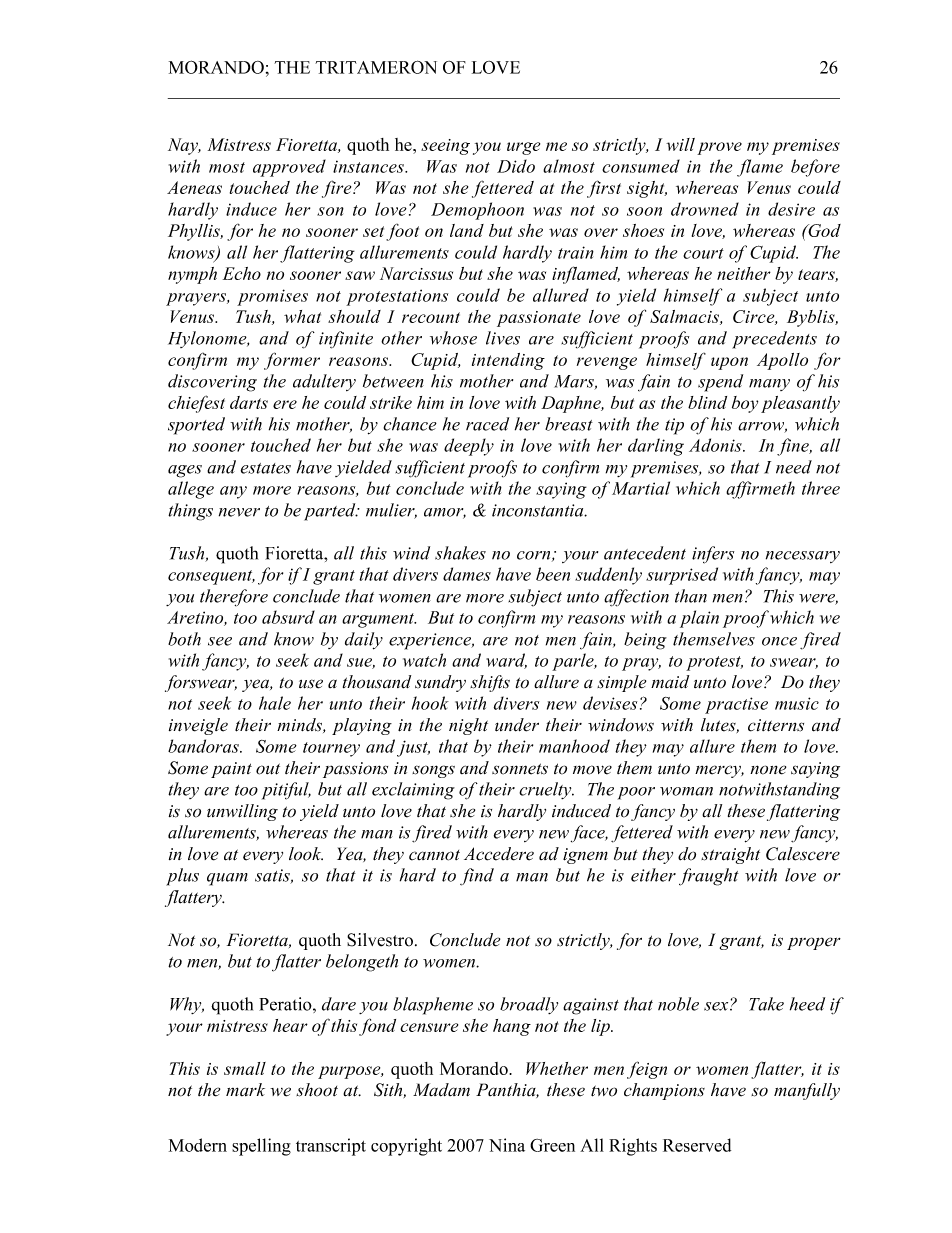 This page has height=1233, width=952. I want to click on mark, so click(245, 1089).
